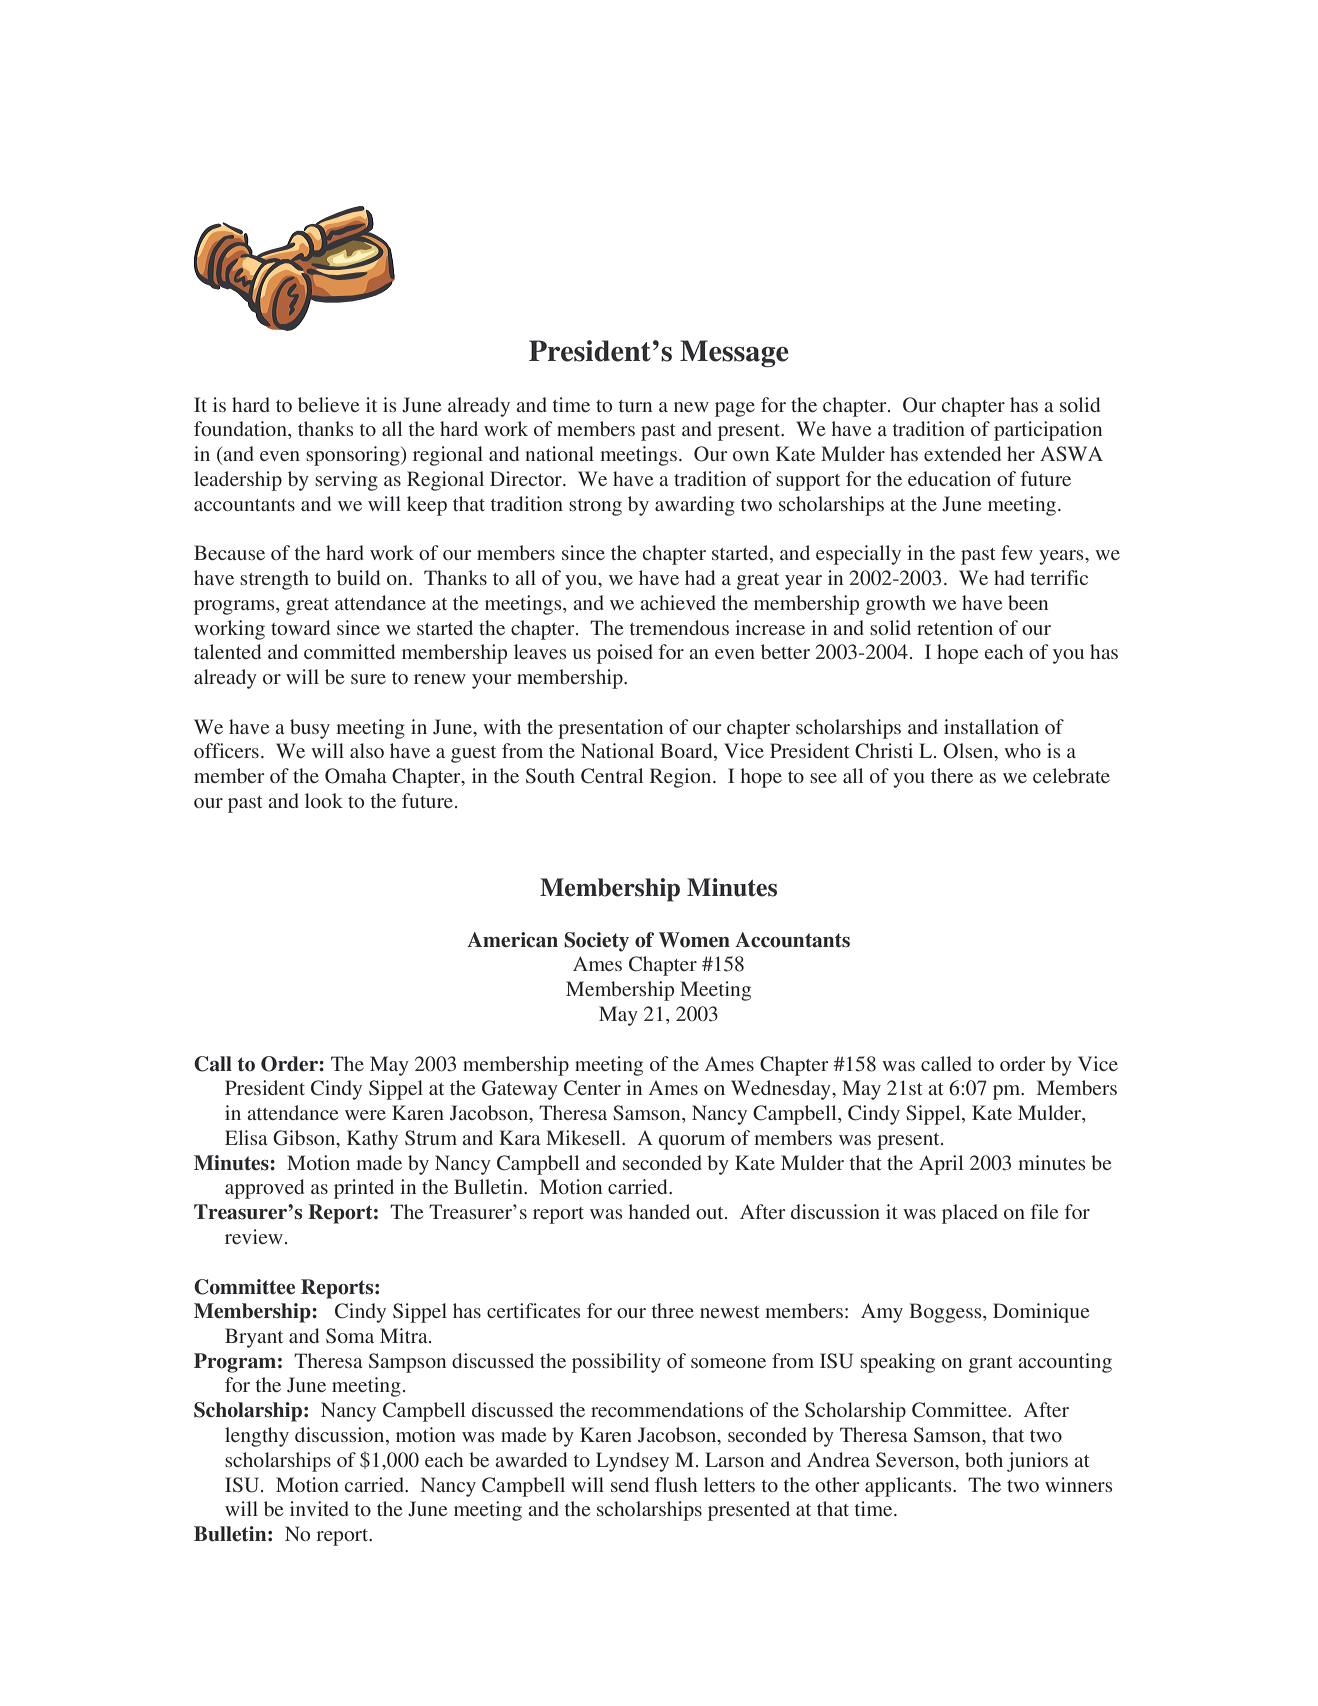  I want to click on participation, so click(1048, 431).
